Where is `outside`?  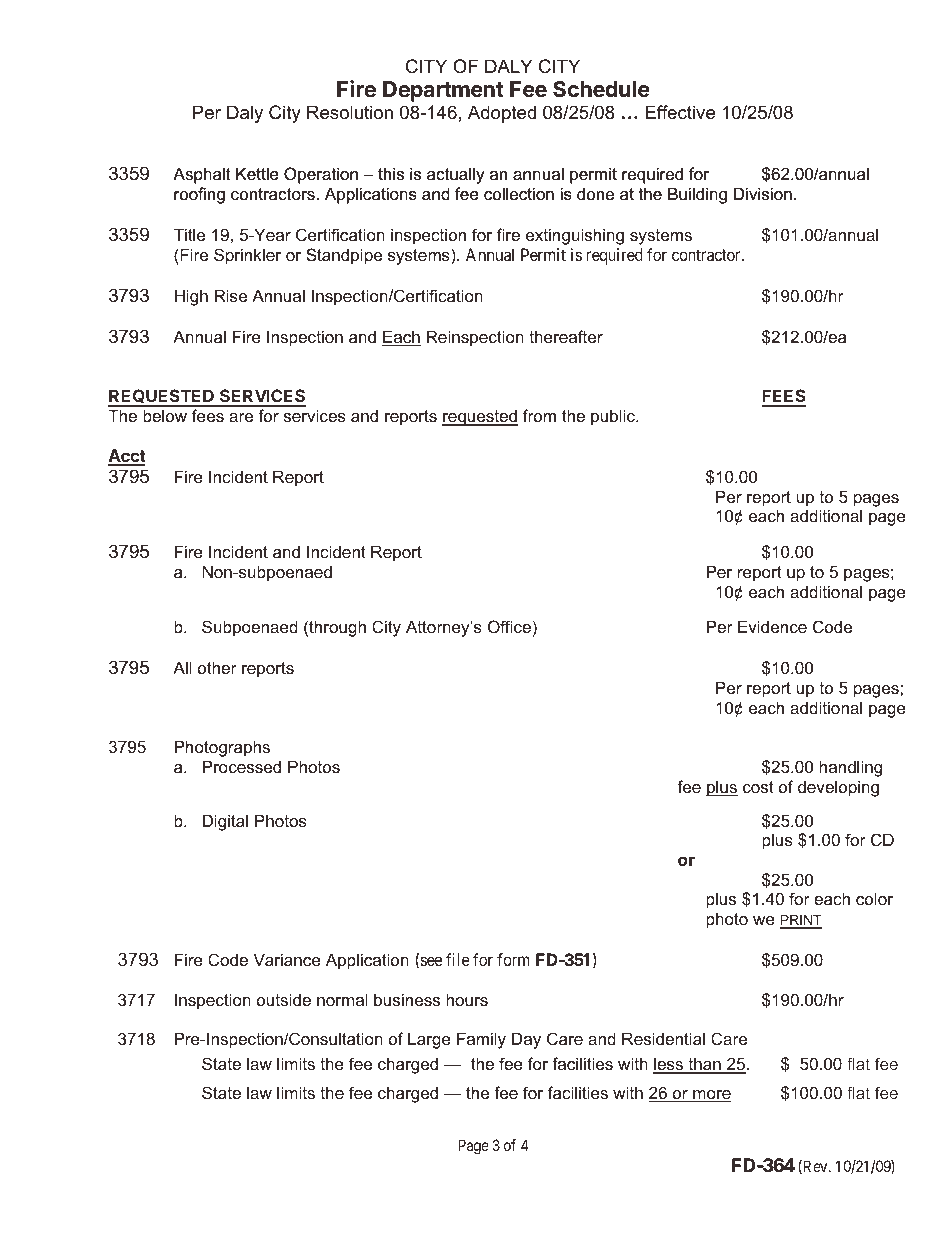 outside is located at coordinates (284, 999).
